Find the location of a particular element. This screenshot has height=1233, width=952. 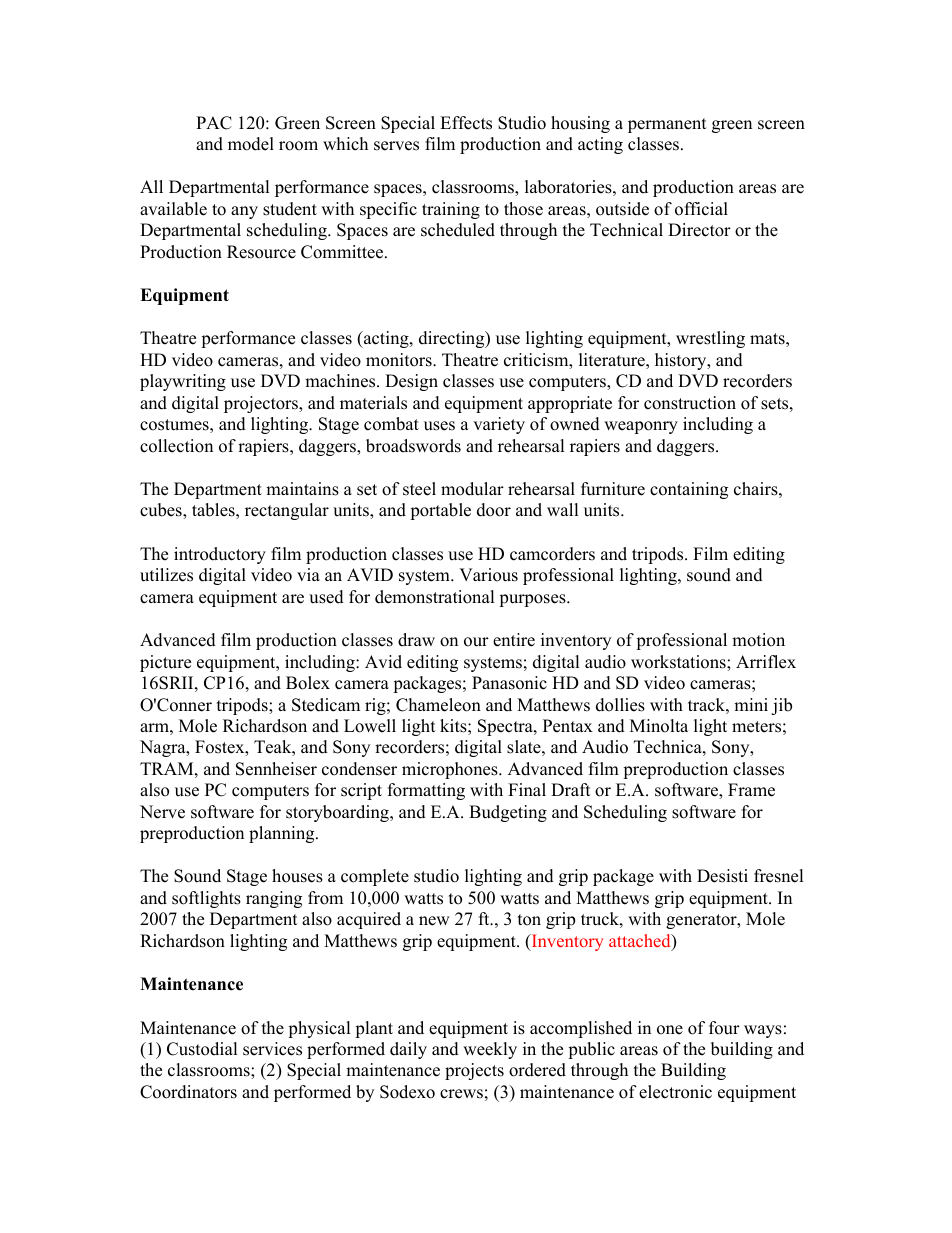

permanent is located at coordinates (667, 125).
